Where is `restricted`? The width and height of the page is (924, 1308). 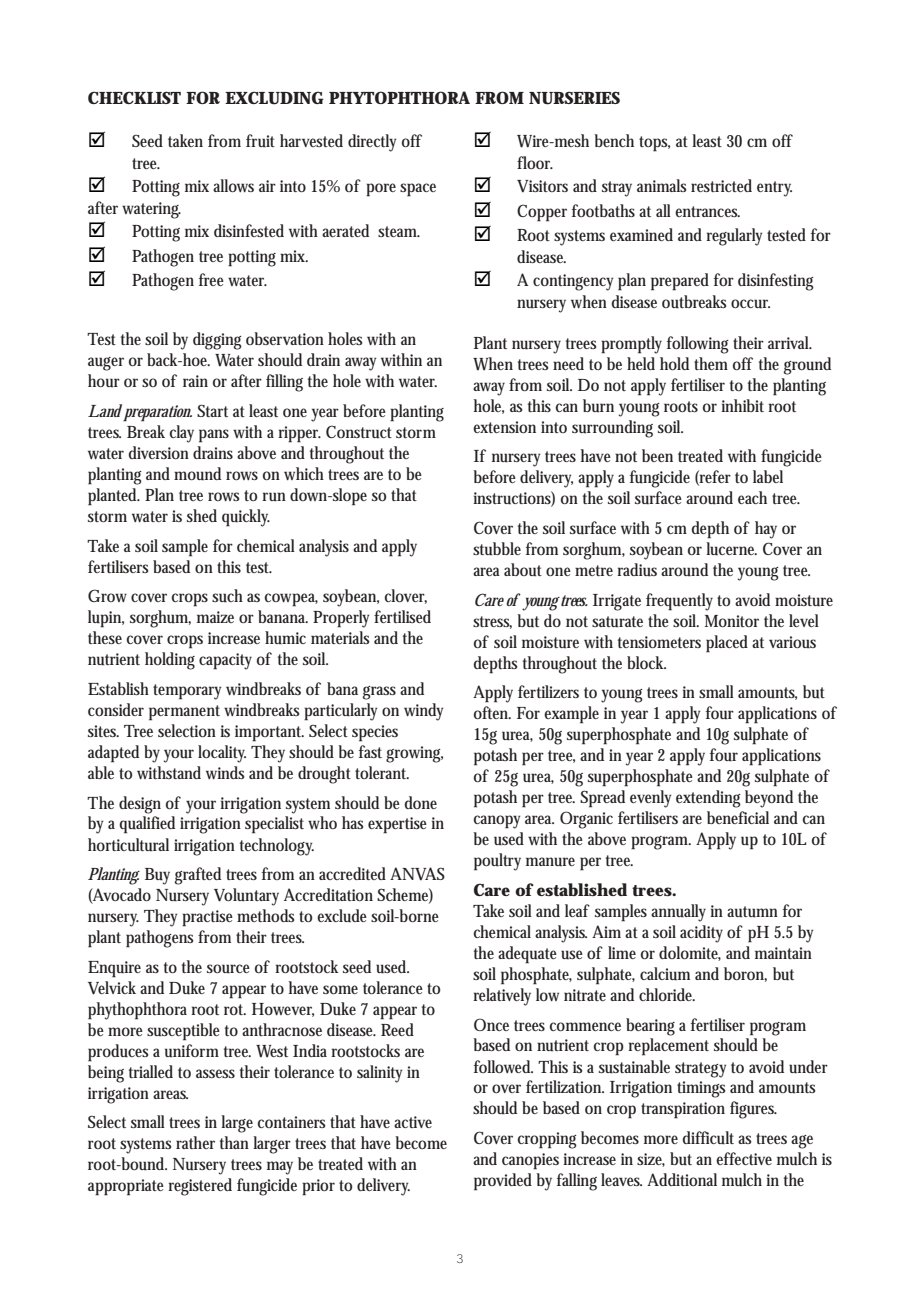
restricted is located at coordinates (721, 185).
